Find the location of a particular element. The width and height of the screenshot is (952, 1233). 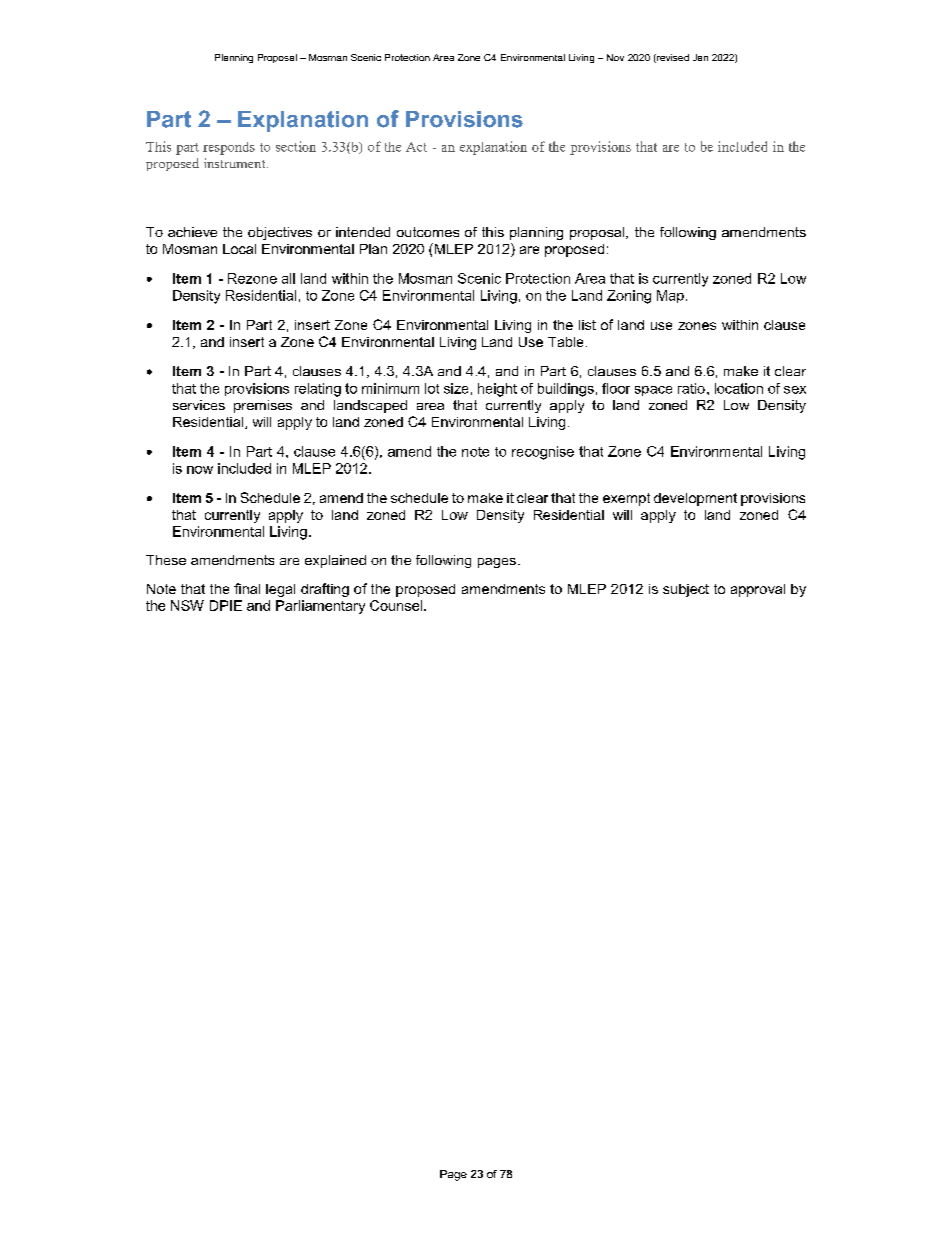

premises is located at coordinates (263, 406).
